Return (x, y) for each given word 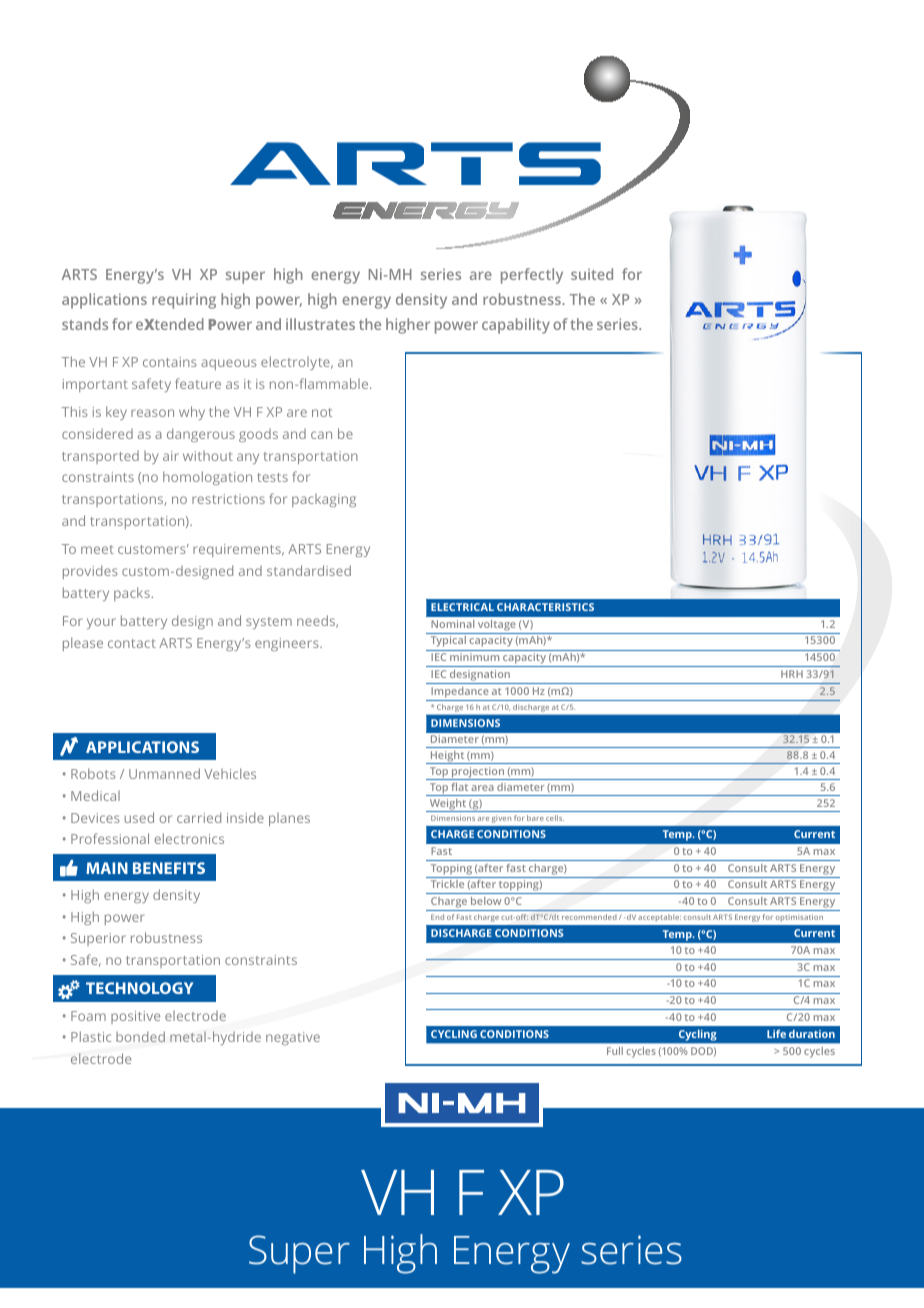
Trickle (447, 884)
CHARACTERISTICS (545, 607)
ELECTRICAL (462, 607)
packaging (324, 500)
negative (293, 1038)
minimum (474, 657)
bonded (140, 1036)
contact (132, 643)
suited (592, 274)
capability (516, 326)
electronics (189, 838)
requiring (184, 301)
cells (555, 818)
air (171, 456)
